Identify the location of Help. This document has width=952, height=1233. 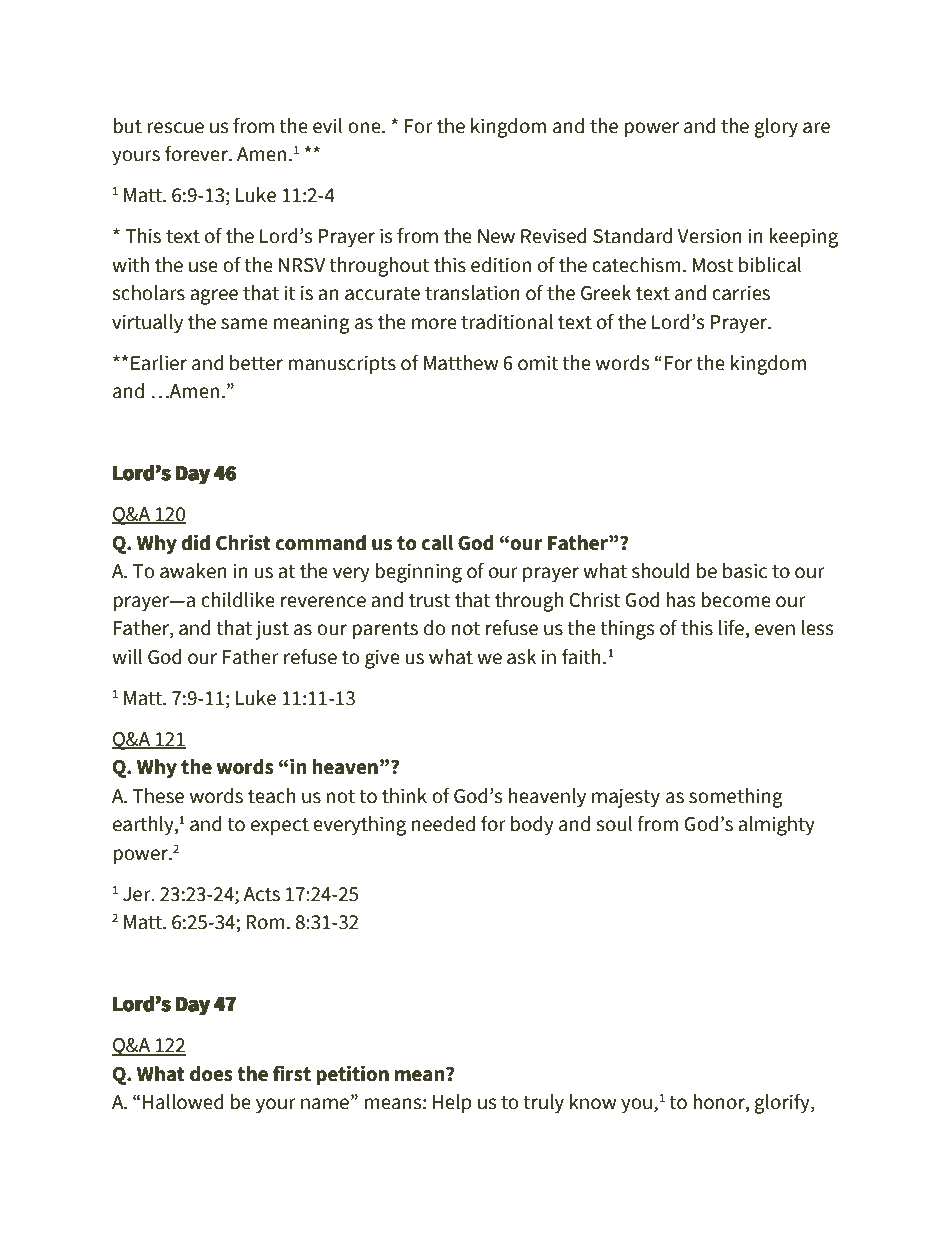
(452, 1104).
